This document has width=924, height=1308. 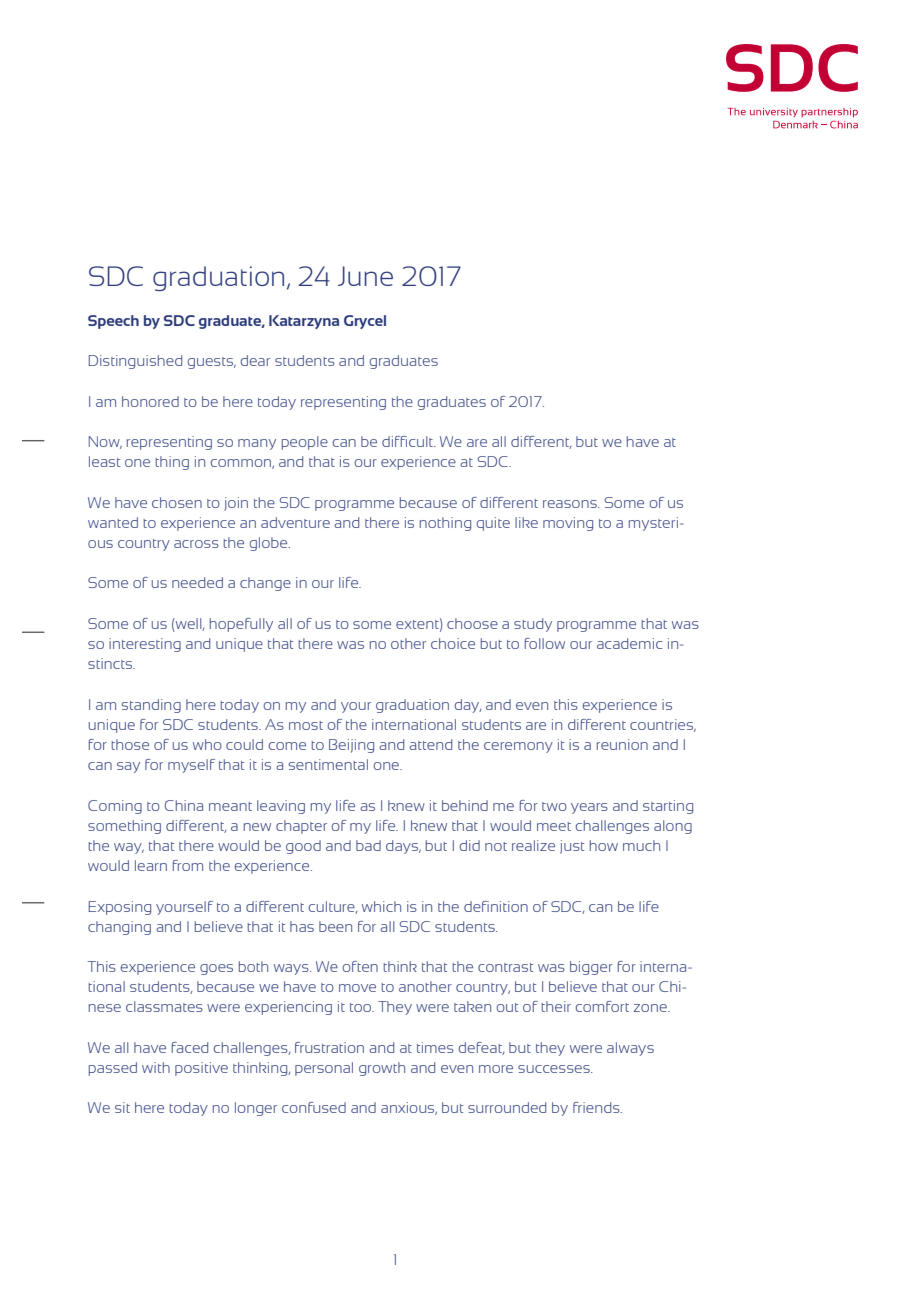 I want to click on across, so click(x=196, y=544).
